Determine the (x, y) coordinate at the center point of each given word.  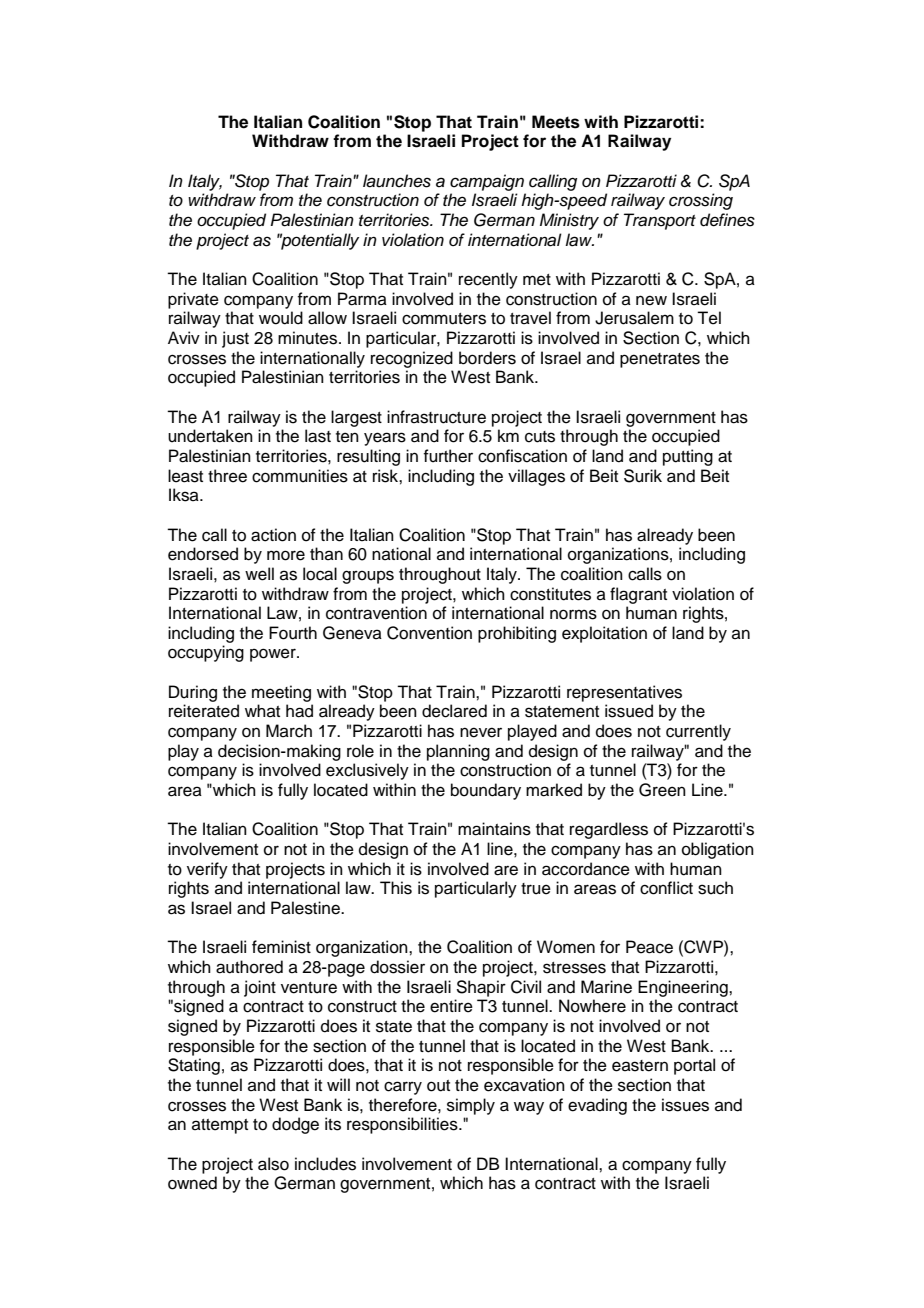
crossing (701, 201)
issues (685, 1105)
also (273, 1164)
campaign (487, 182)
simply (471, 1106)
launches (397, 181)
